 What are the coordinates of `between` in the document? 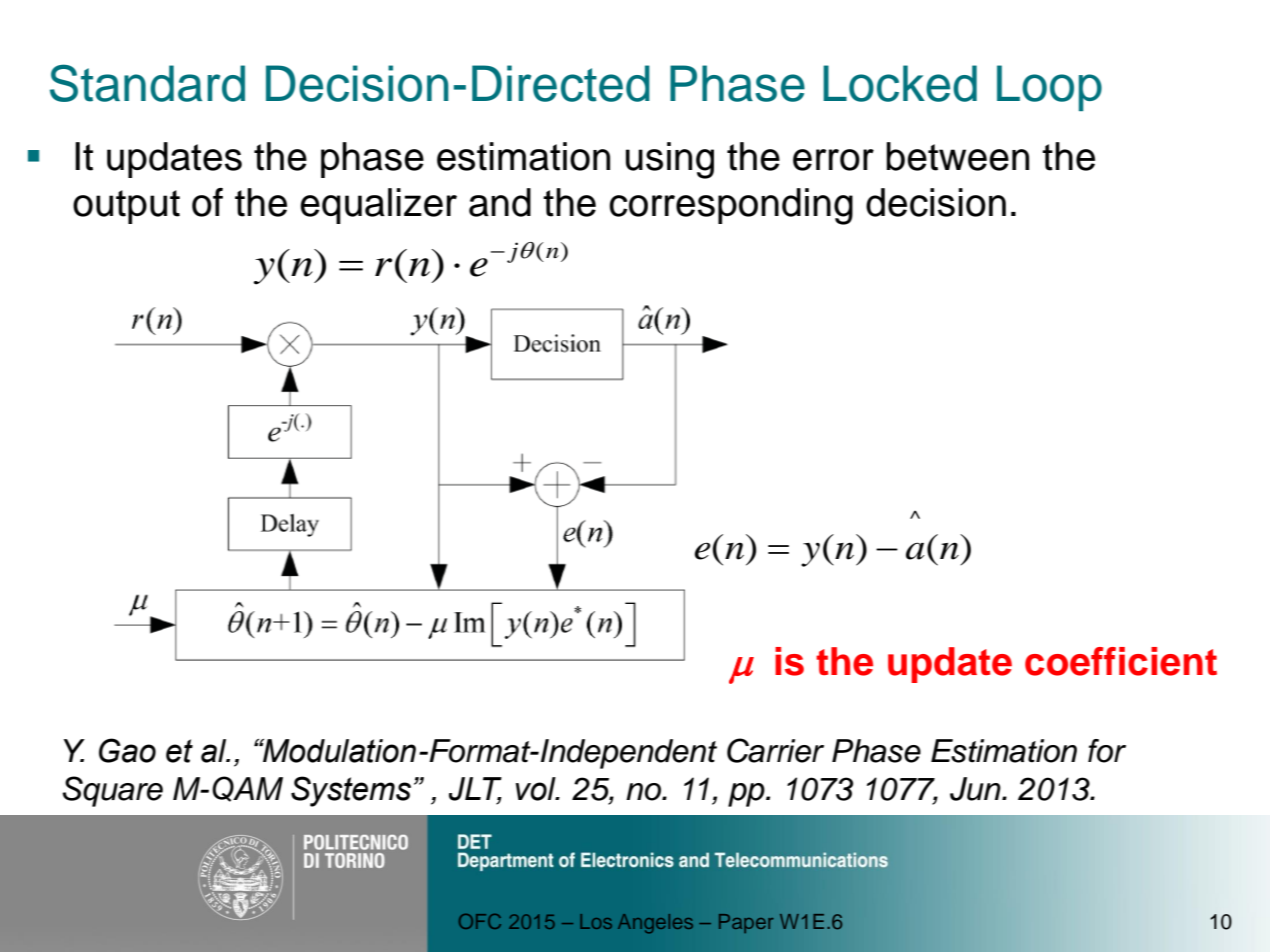 It's located at (957, 156).
